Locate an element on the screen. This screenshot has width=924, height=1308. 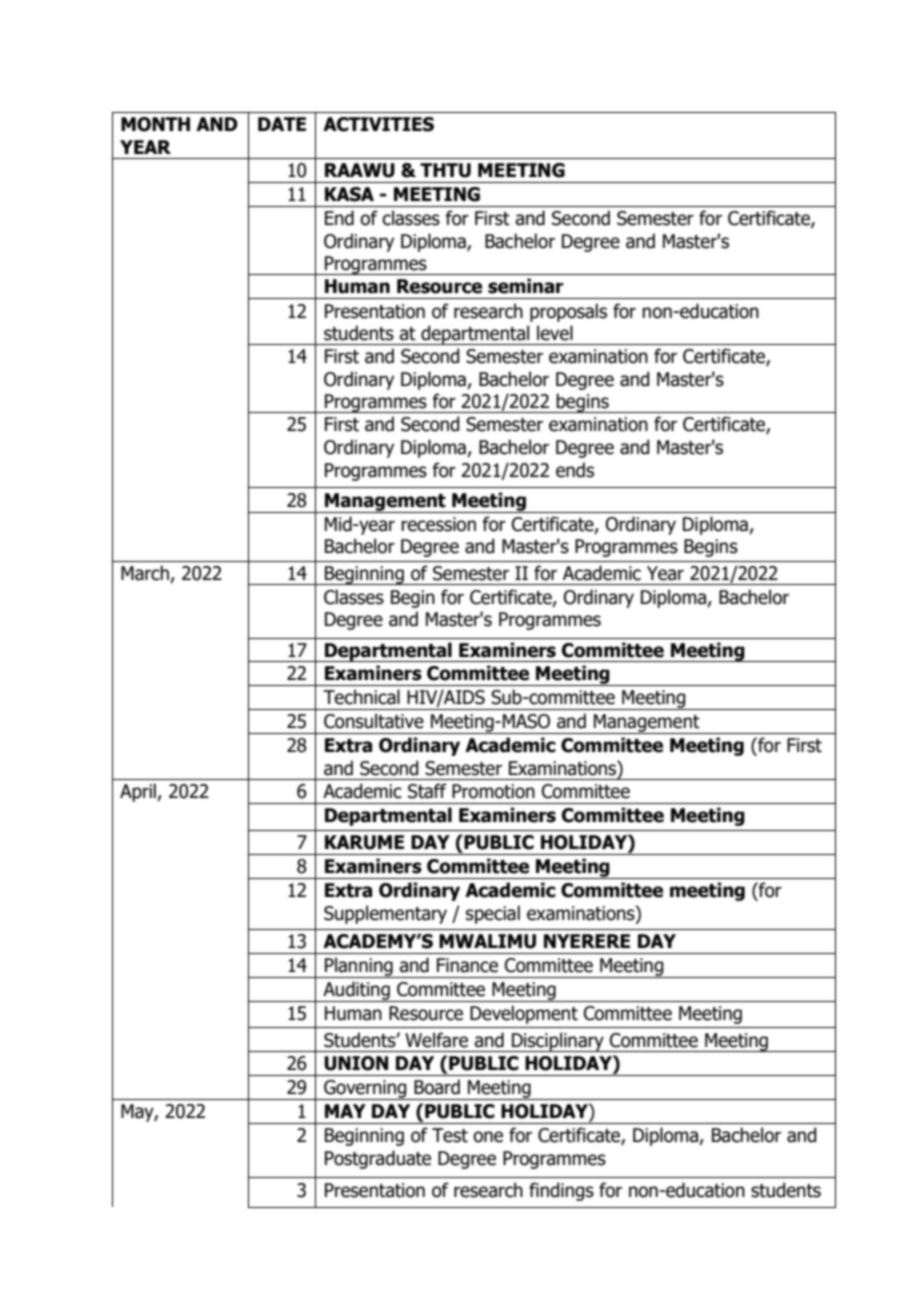
recession is located at coordinates (438, 524).
